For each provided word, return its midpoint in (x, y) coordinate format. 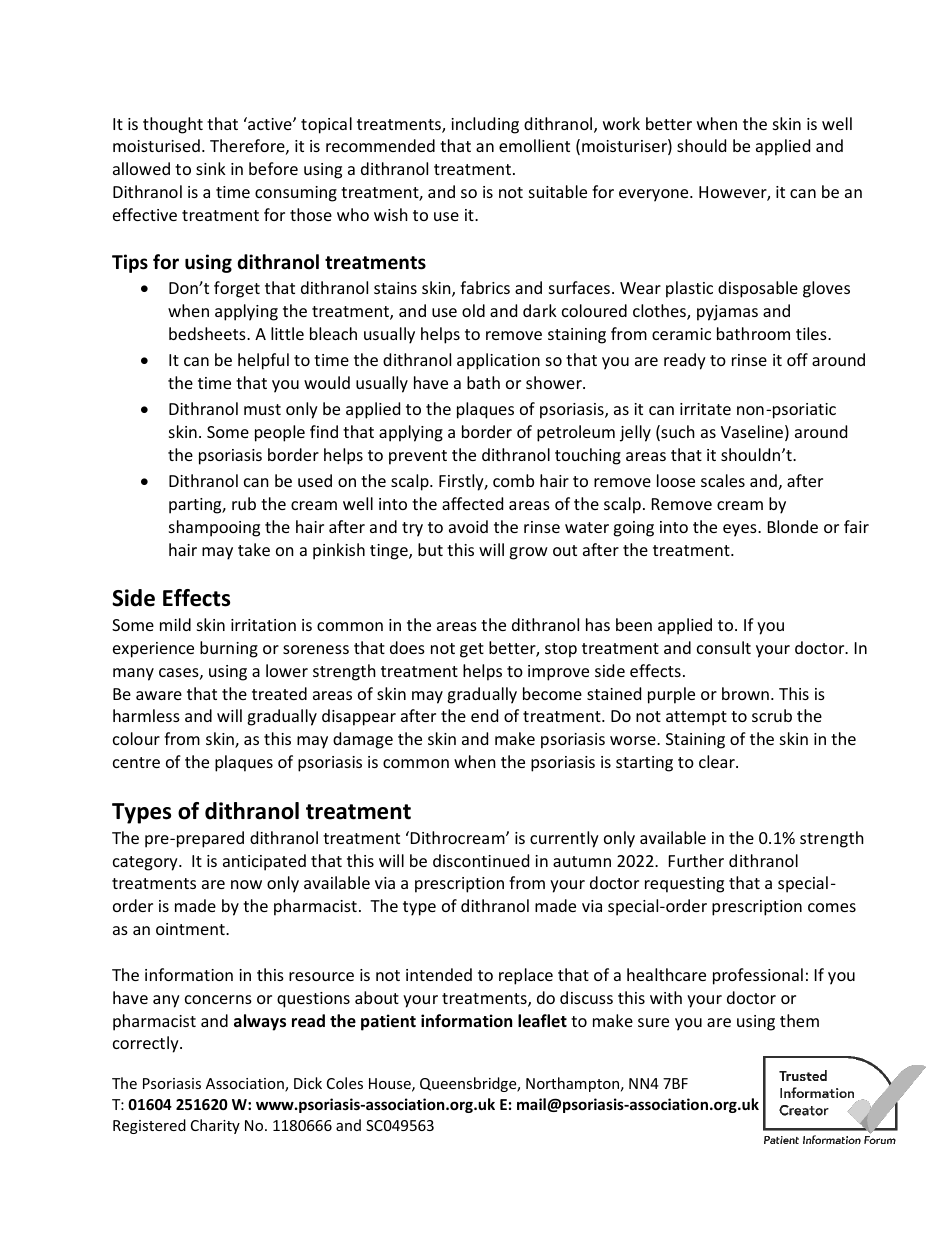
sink (211, 168)
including (485, 125)
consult (724, 647)
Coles (345, 1083)
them (799, 1020)
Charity (215, 1126)
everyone (655, 195)
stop (561, 650)
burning (229, 649)
